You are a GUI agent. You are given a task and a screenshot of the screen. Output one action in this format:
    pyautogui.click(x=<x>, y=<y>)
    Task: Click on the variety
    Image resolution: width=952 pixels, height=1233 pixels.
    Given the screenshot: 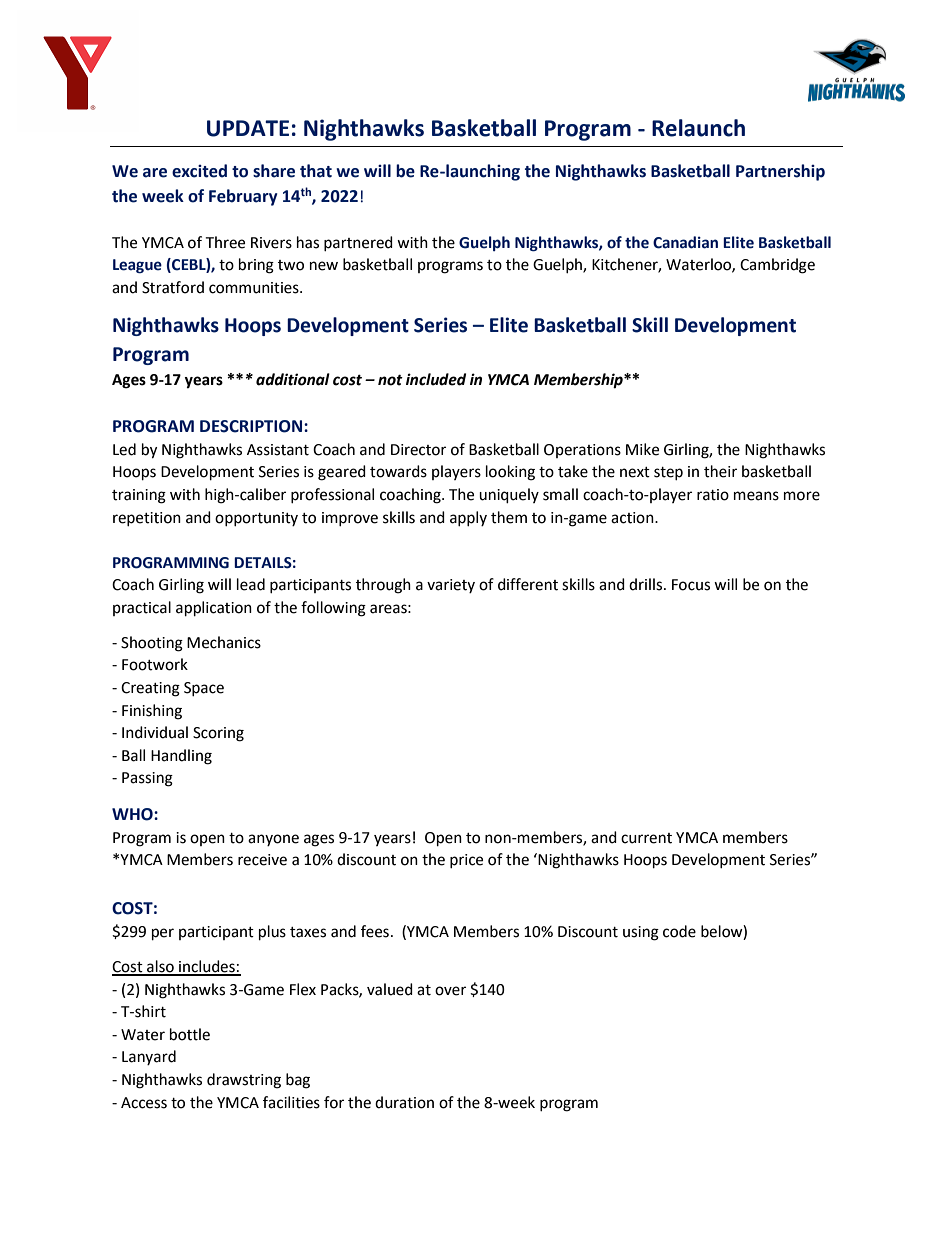 What is the action you would take?
    pyautogui.click(x=451, y=586)
